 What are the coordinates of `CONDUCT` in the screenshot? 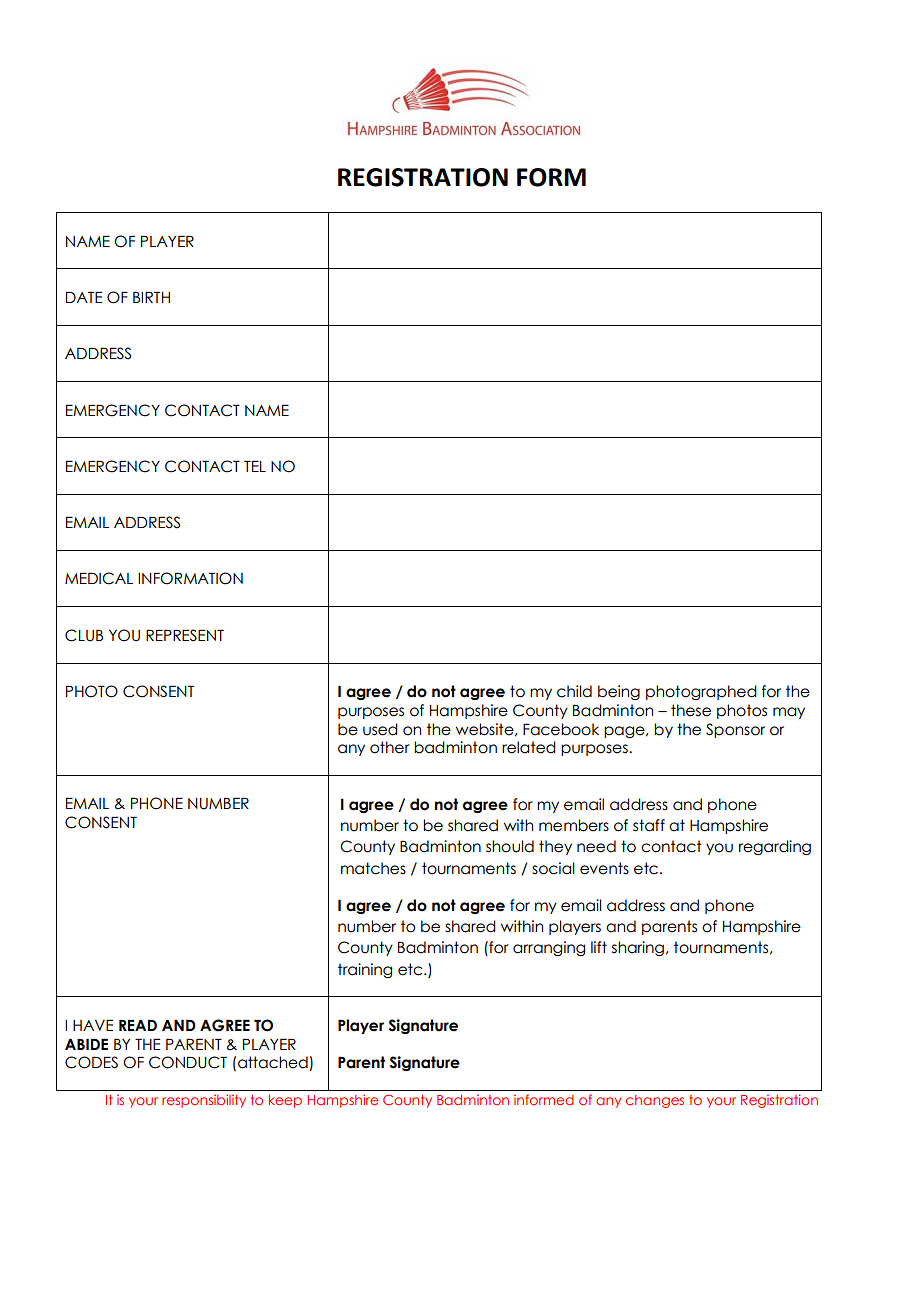 It's located at (188, 1062).
